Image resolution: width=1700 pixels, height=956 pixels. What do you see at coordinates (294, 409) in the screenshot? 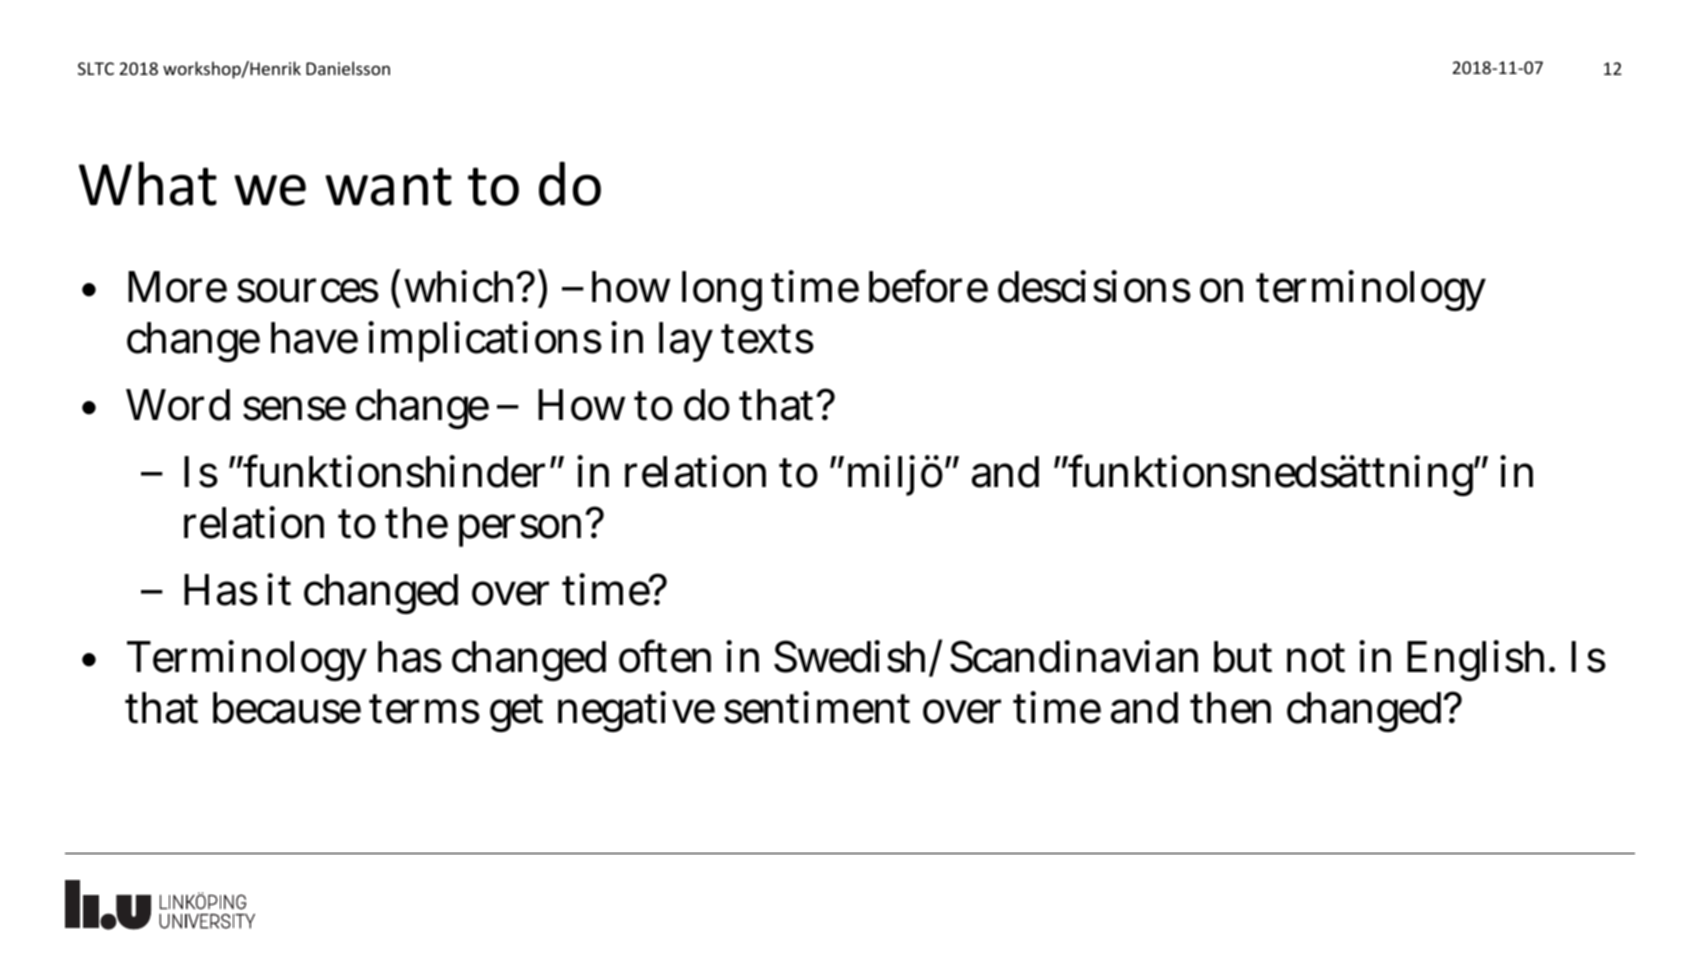
I see `sense` at bounding box center [294, 409].
